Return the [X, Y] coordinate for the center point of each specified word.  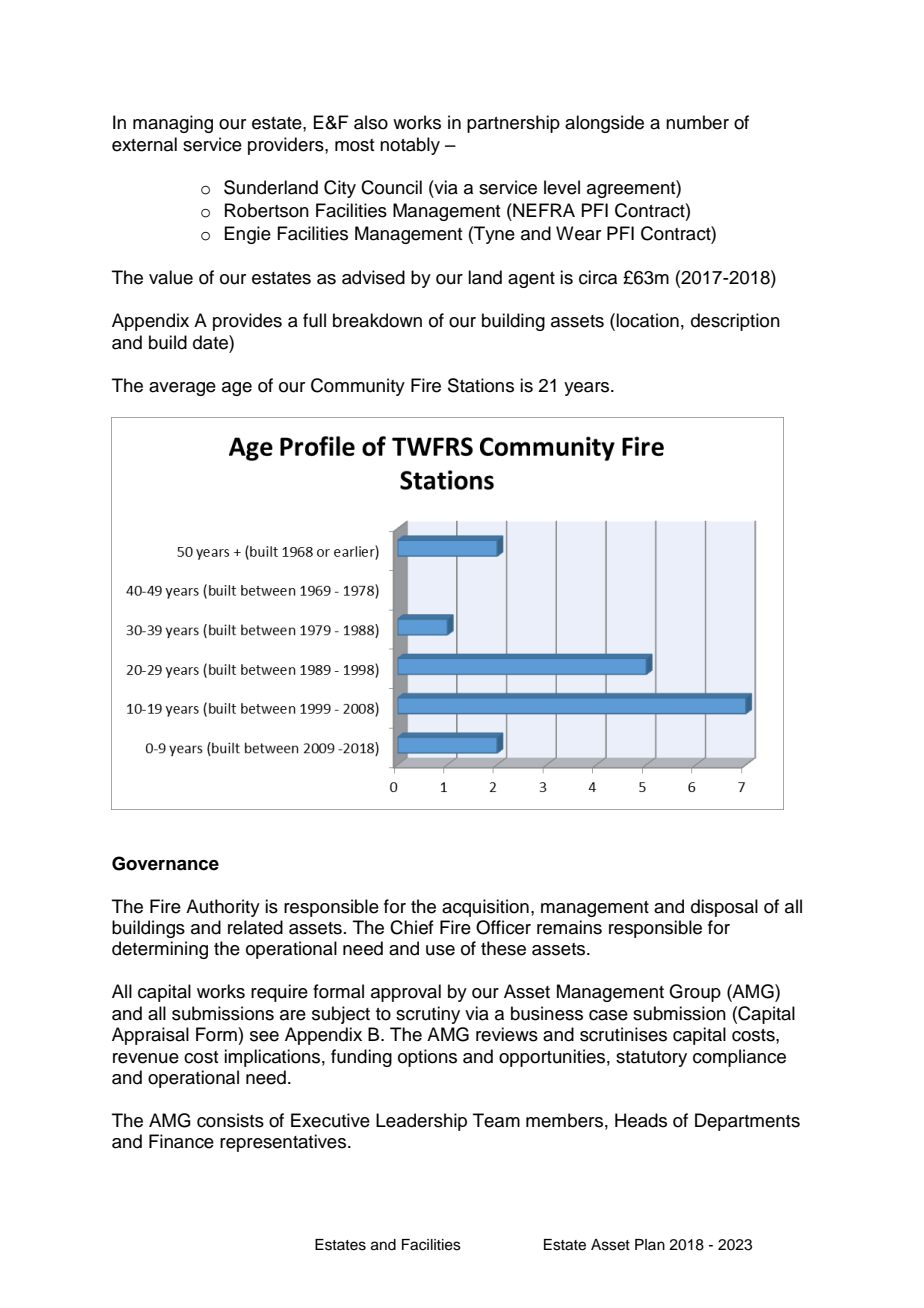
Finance [181, 1141]
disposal [724, 908]
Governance [165, 863]
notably [410, 146]
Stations [481, 385]
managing [173, 124]
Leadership [421, 1122]
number [697, 122]
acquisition [485, 908]
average [182, 389]
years [588, 389]
